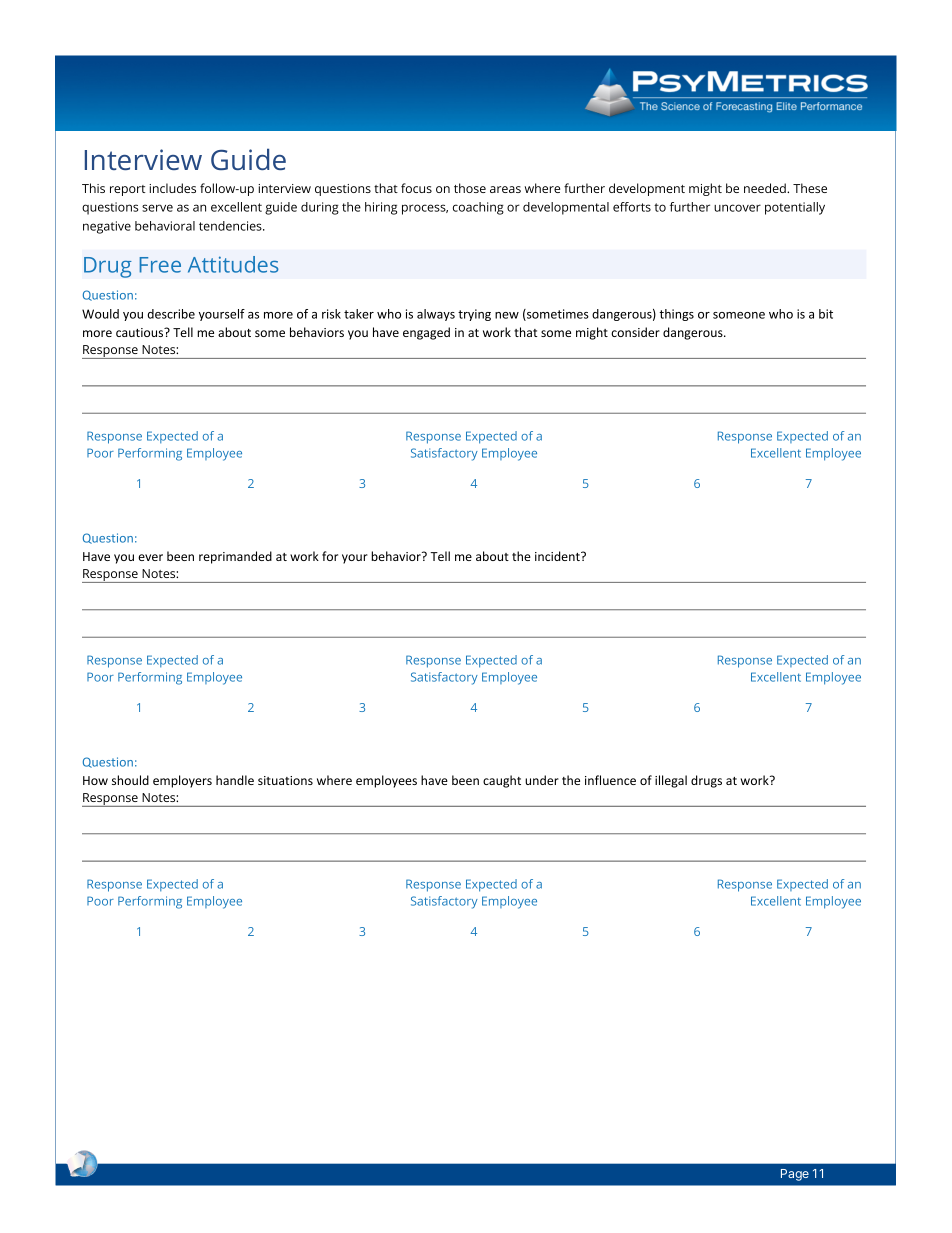 The width and height of the image is (952, 1233). I want to click on caught, so click(502, 781).
